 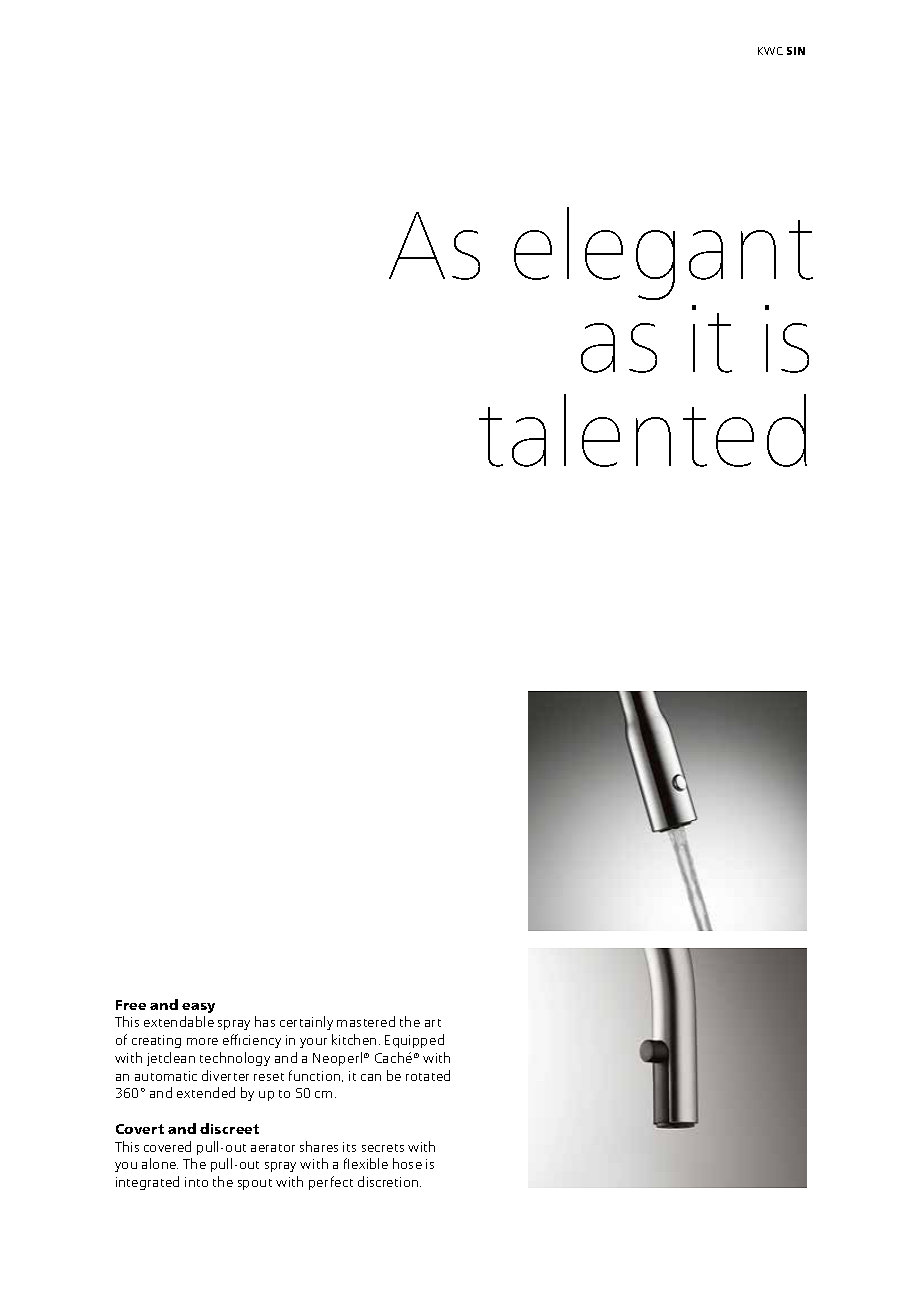 What do you see at coordinates (131, 1005) in the screenshot?
I see `Free` at bounding box center [131, 1005].
